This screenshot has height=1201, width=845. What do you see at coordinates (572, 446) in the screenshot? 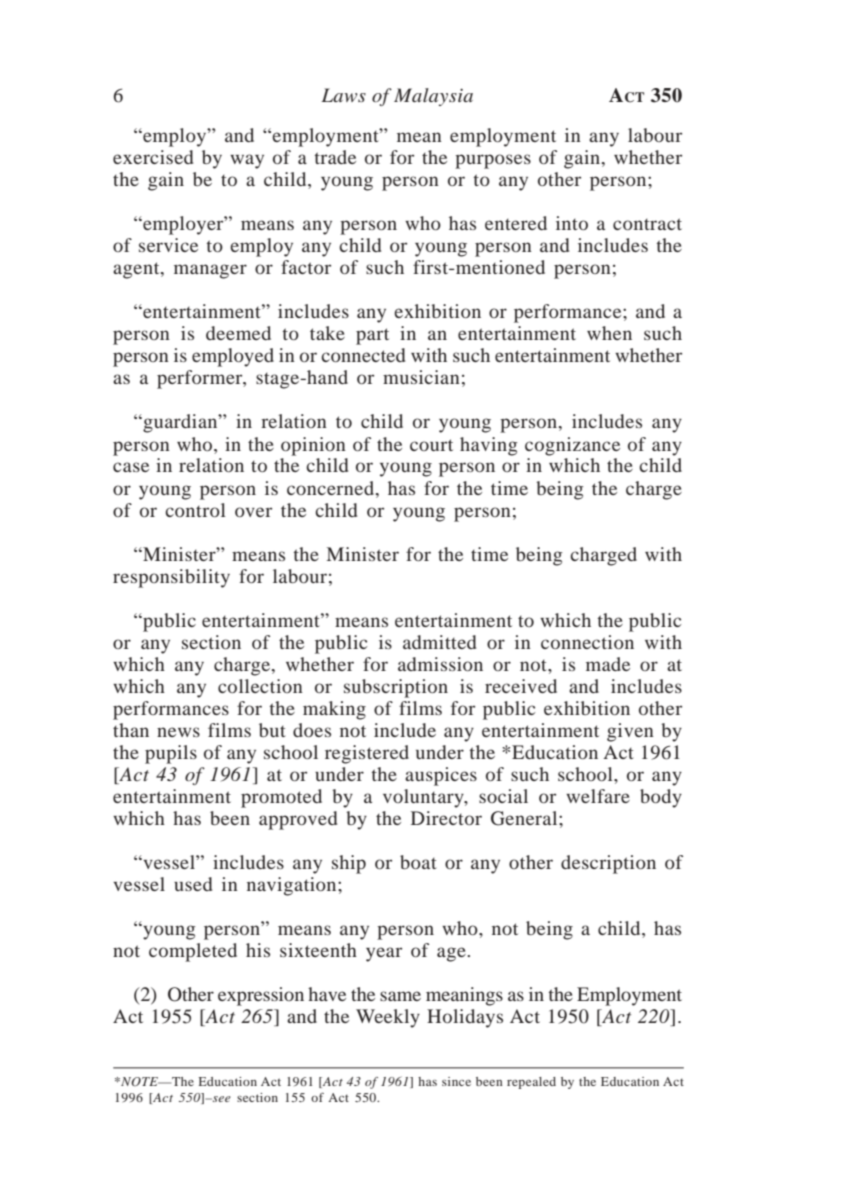
I see `cognizance` at bounding box center [572, 446].
